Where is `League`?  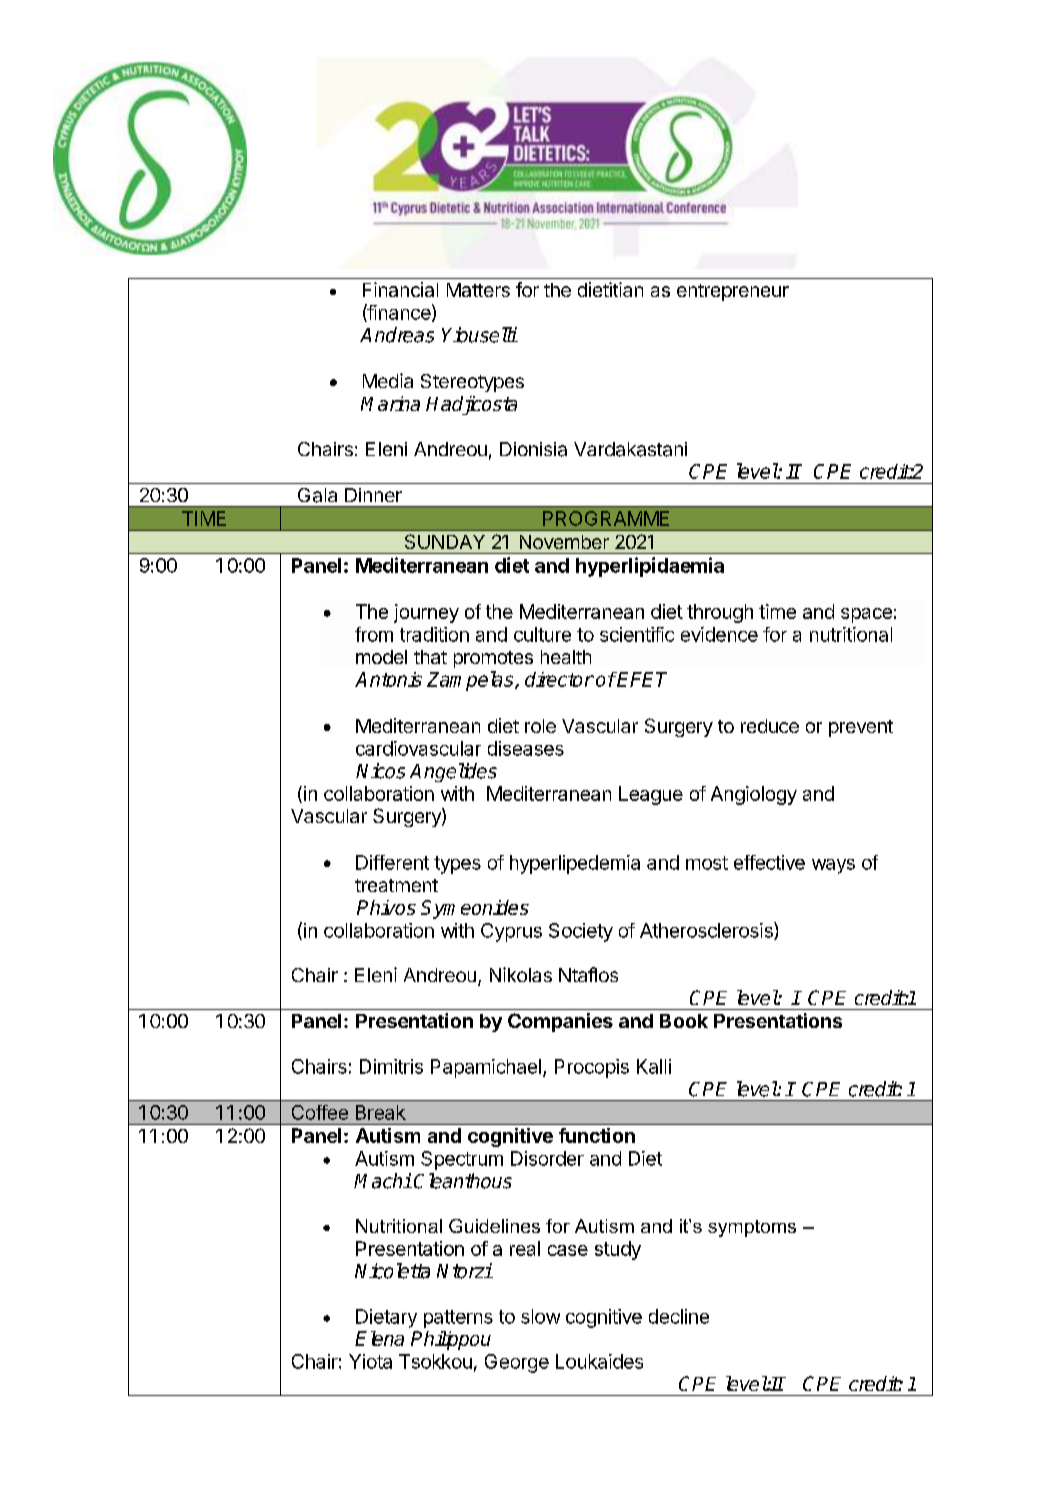
League is located at coordinates (651, 795).
